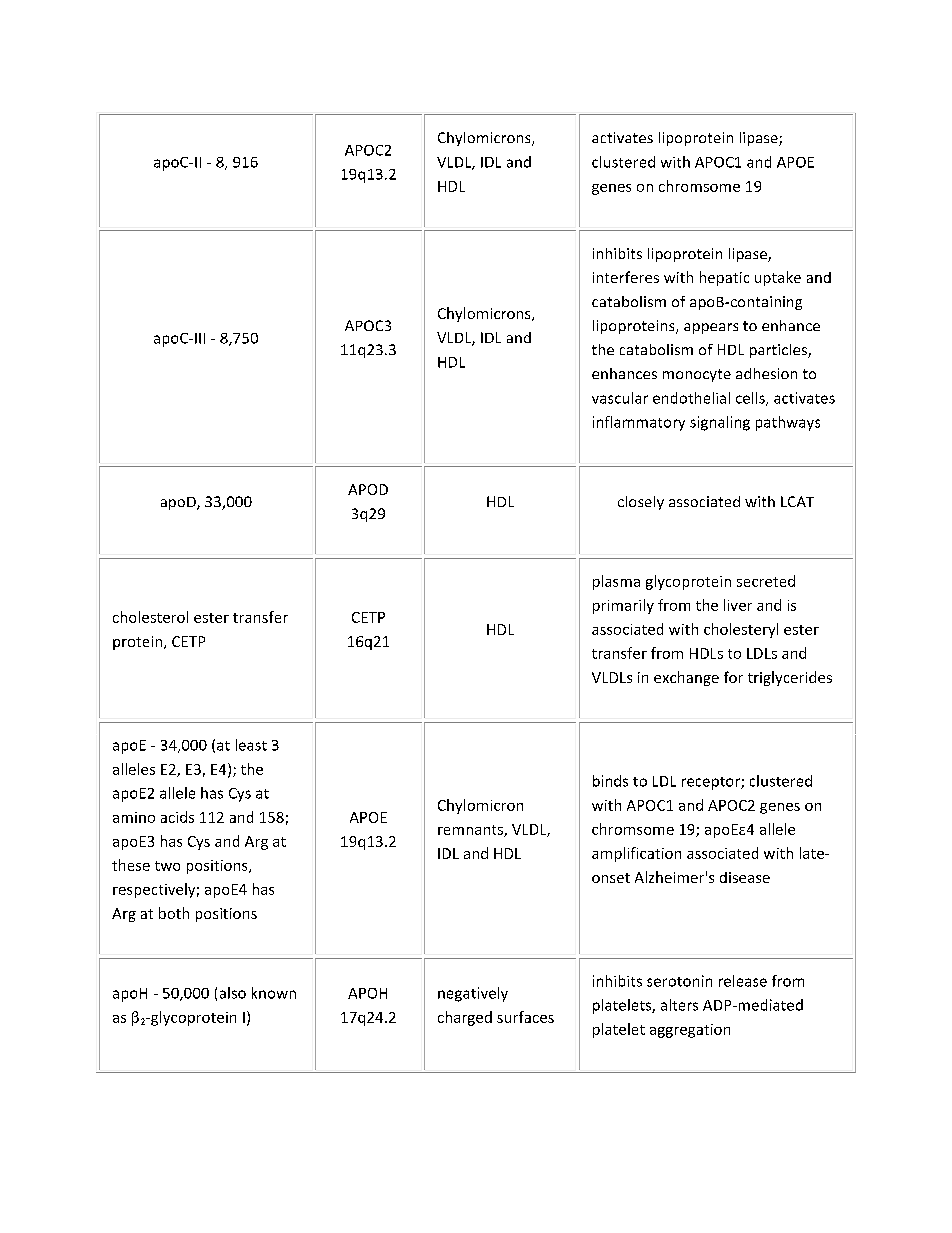 Image resolution: width=952 pixels, height=1233 pixels. What do you see at coordinates (733, 677) in the image?
I see `for` at bounding box center [733, 677].
